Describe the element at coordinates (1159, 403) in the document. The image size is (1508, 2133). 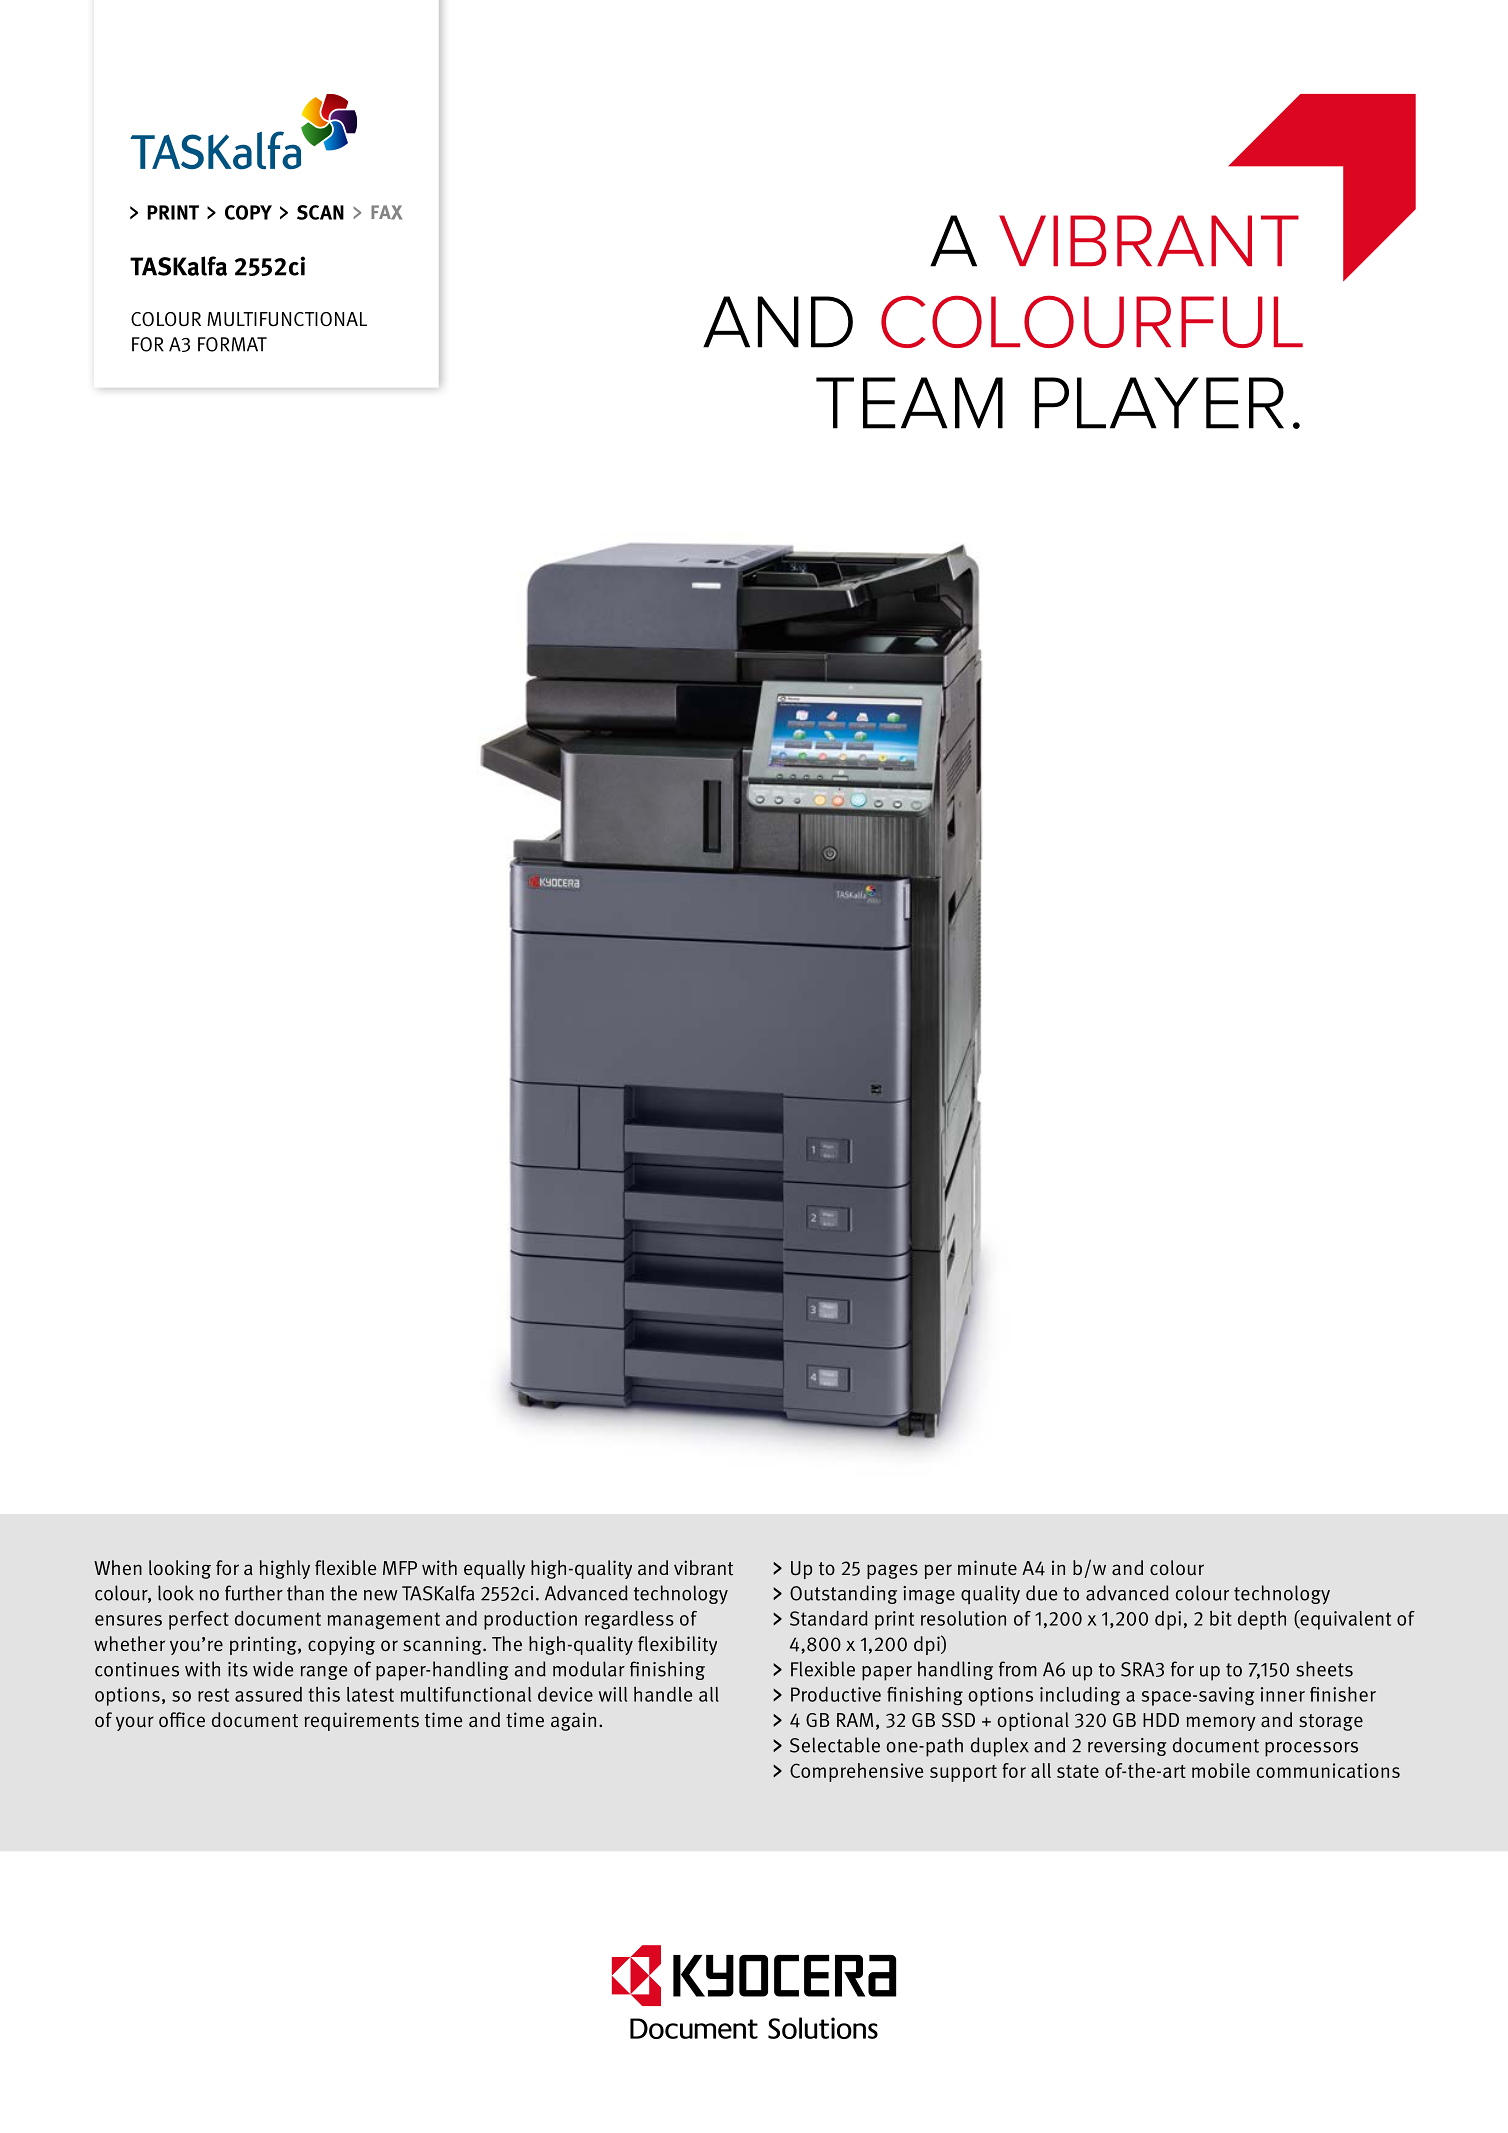
I see `player` at that location.
